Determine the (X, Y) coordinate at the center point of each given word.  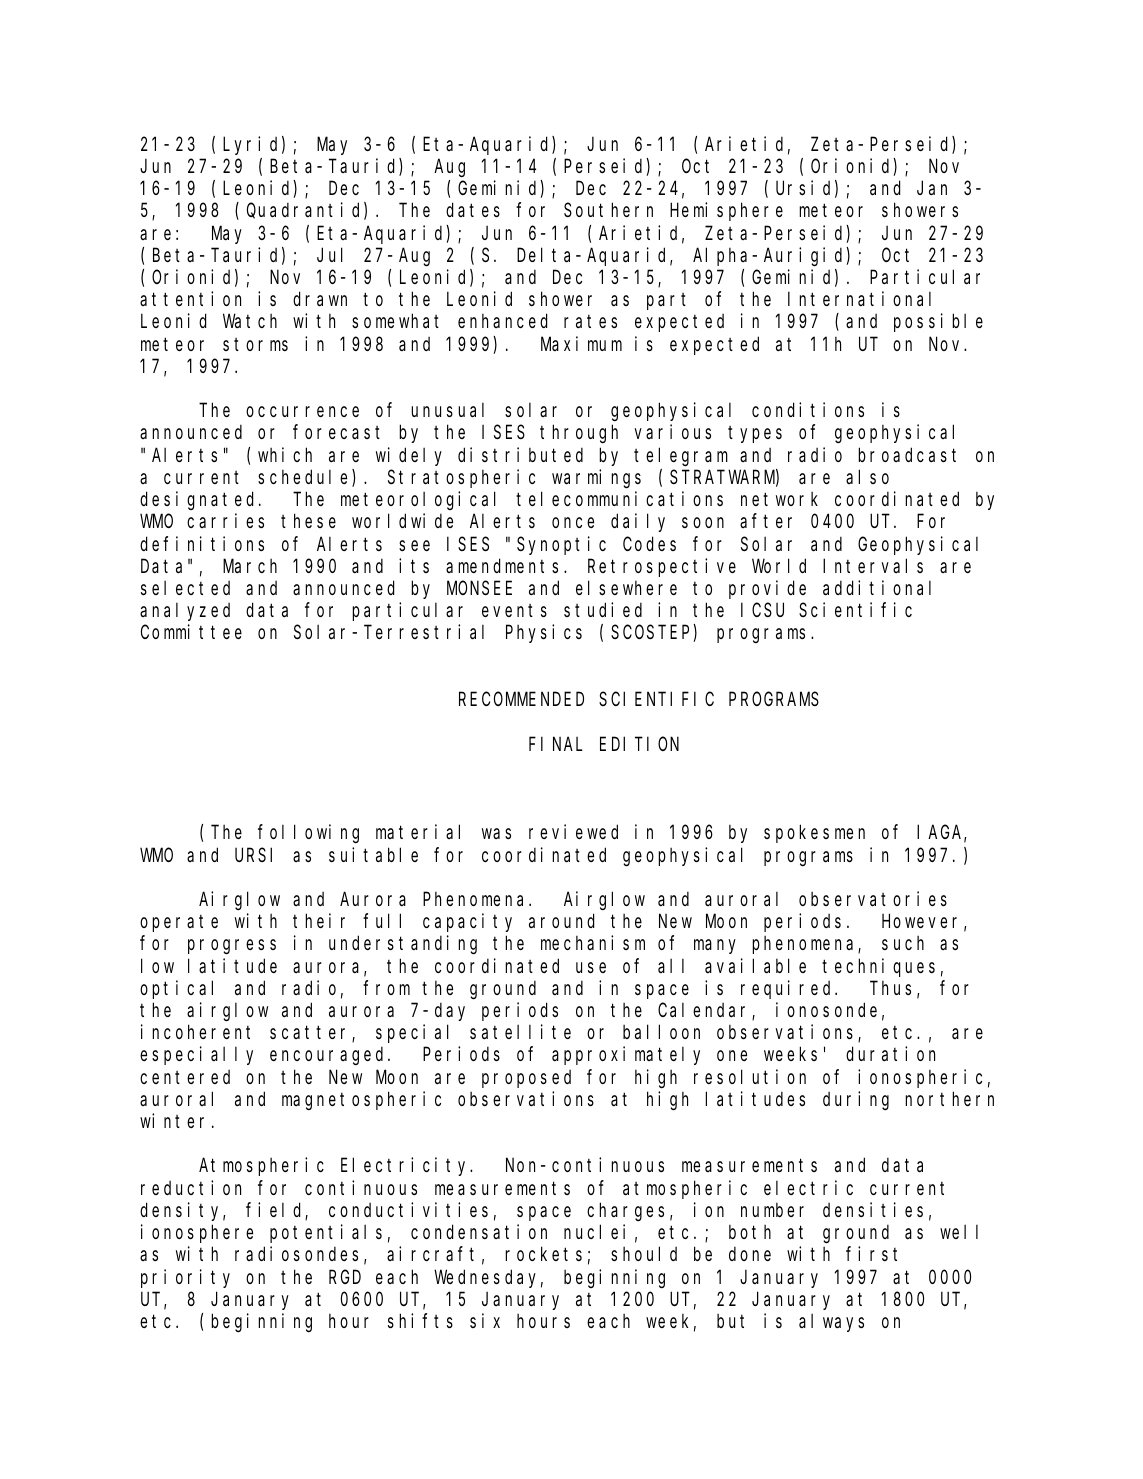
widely (409, 456)
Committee (191, 632)
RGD (345, 1277)
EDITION (639, 744)
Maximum (581, 343)
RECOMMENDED (521, 699)
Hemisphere (726, 212)
